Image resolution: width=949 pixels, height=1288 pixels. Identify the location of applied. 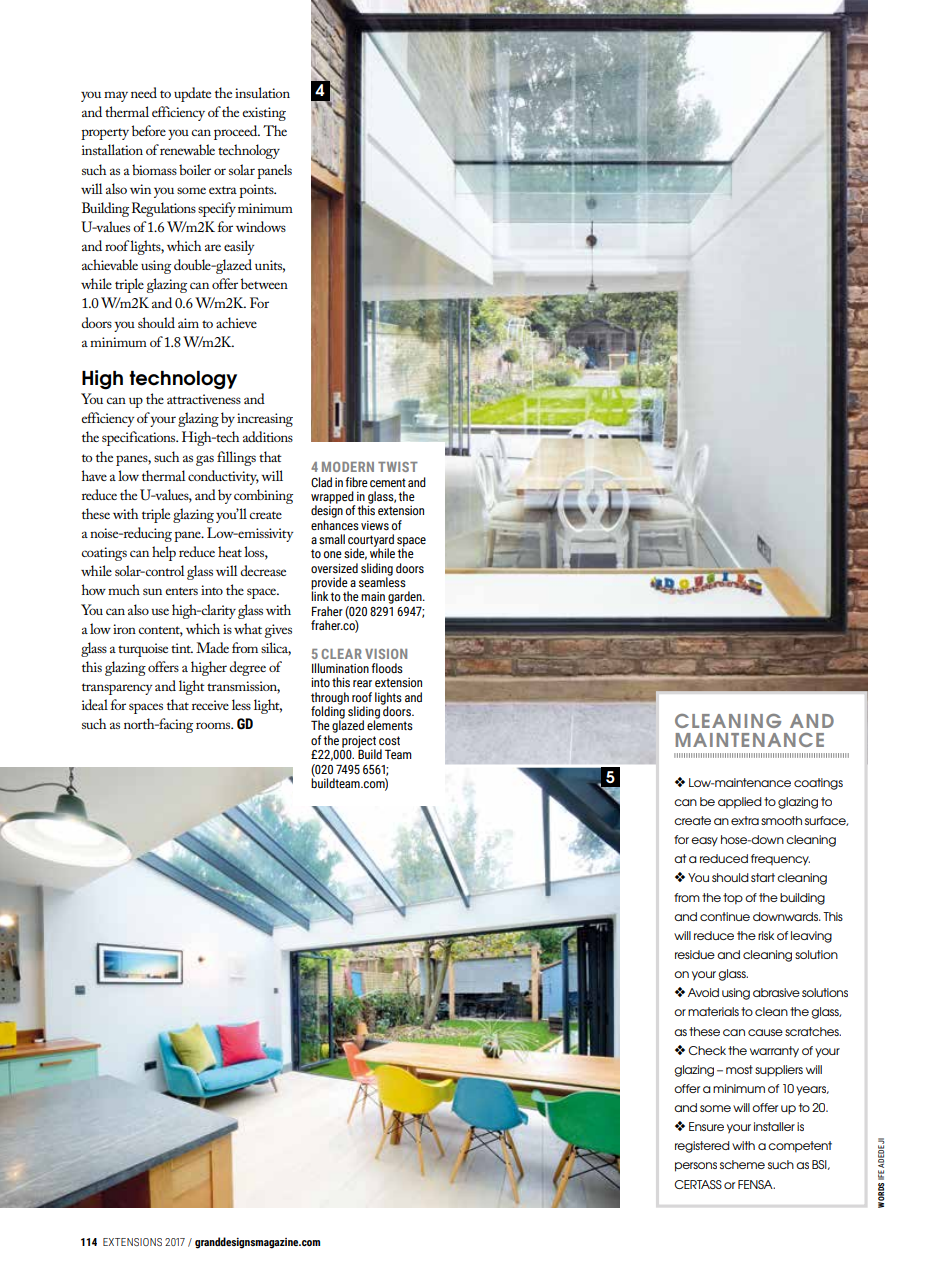
(740, 803).
